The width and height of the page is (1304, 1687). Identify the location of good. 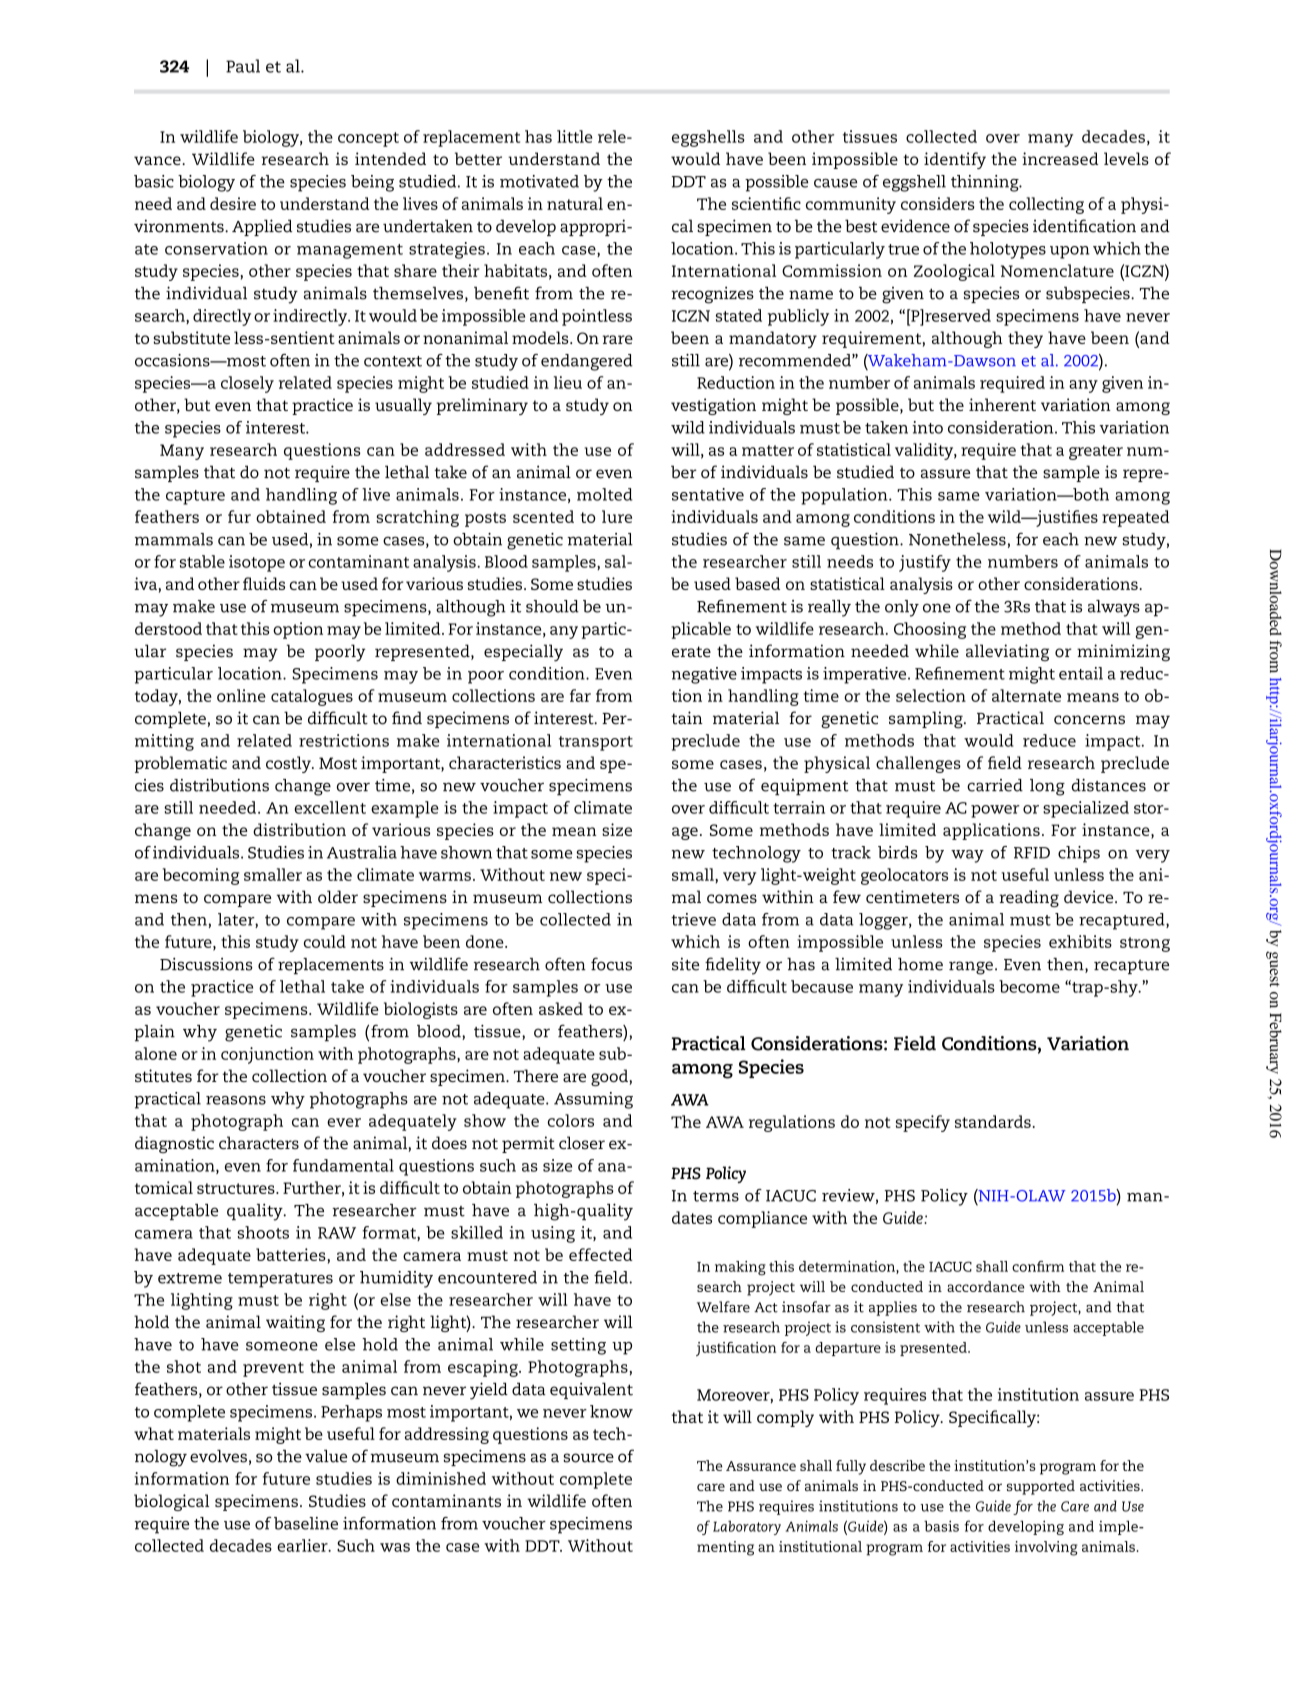
(610, 1077).
